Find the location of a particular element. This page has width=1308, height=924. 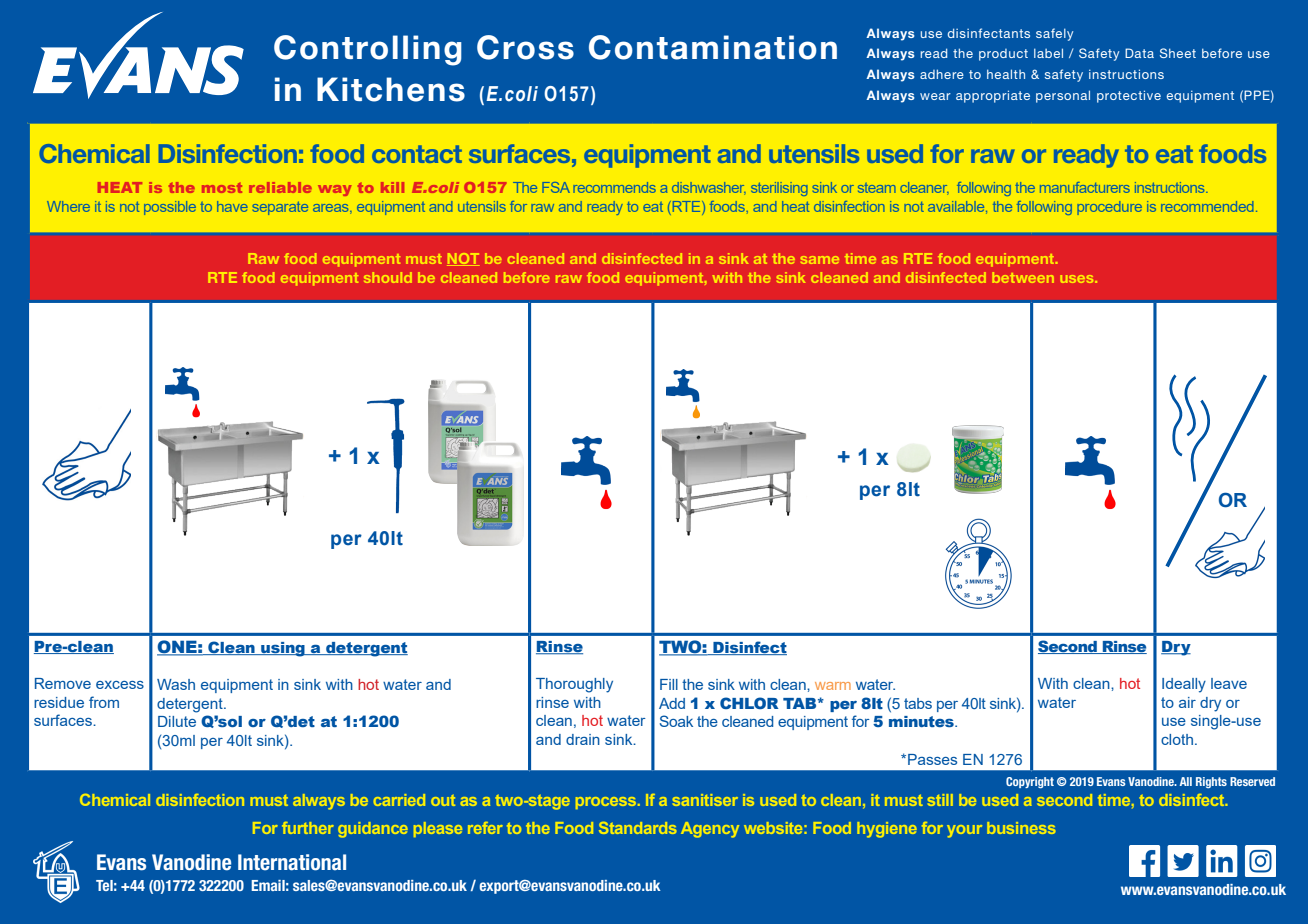

Standards is located at coordinates (638, 828).
